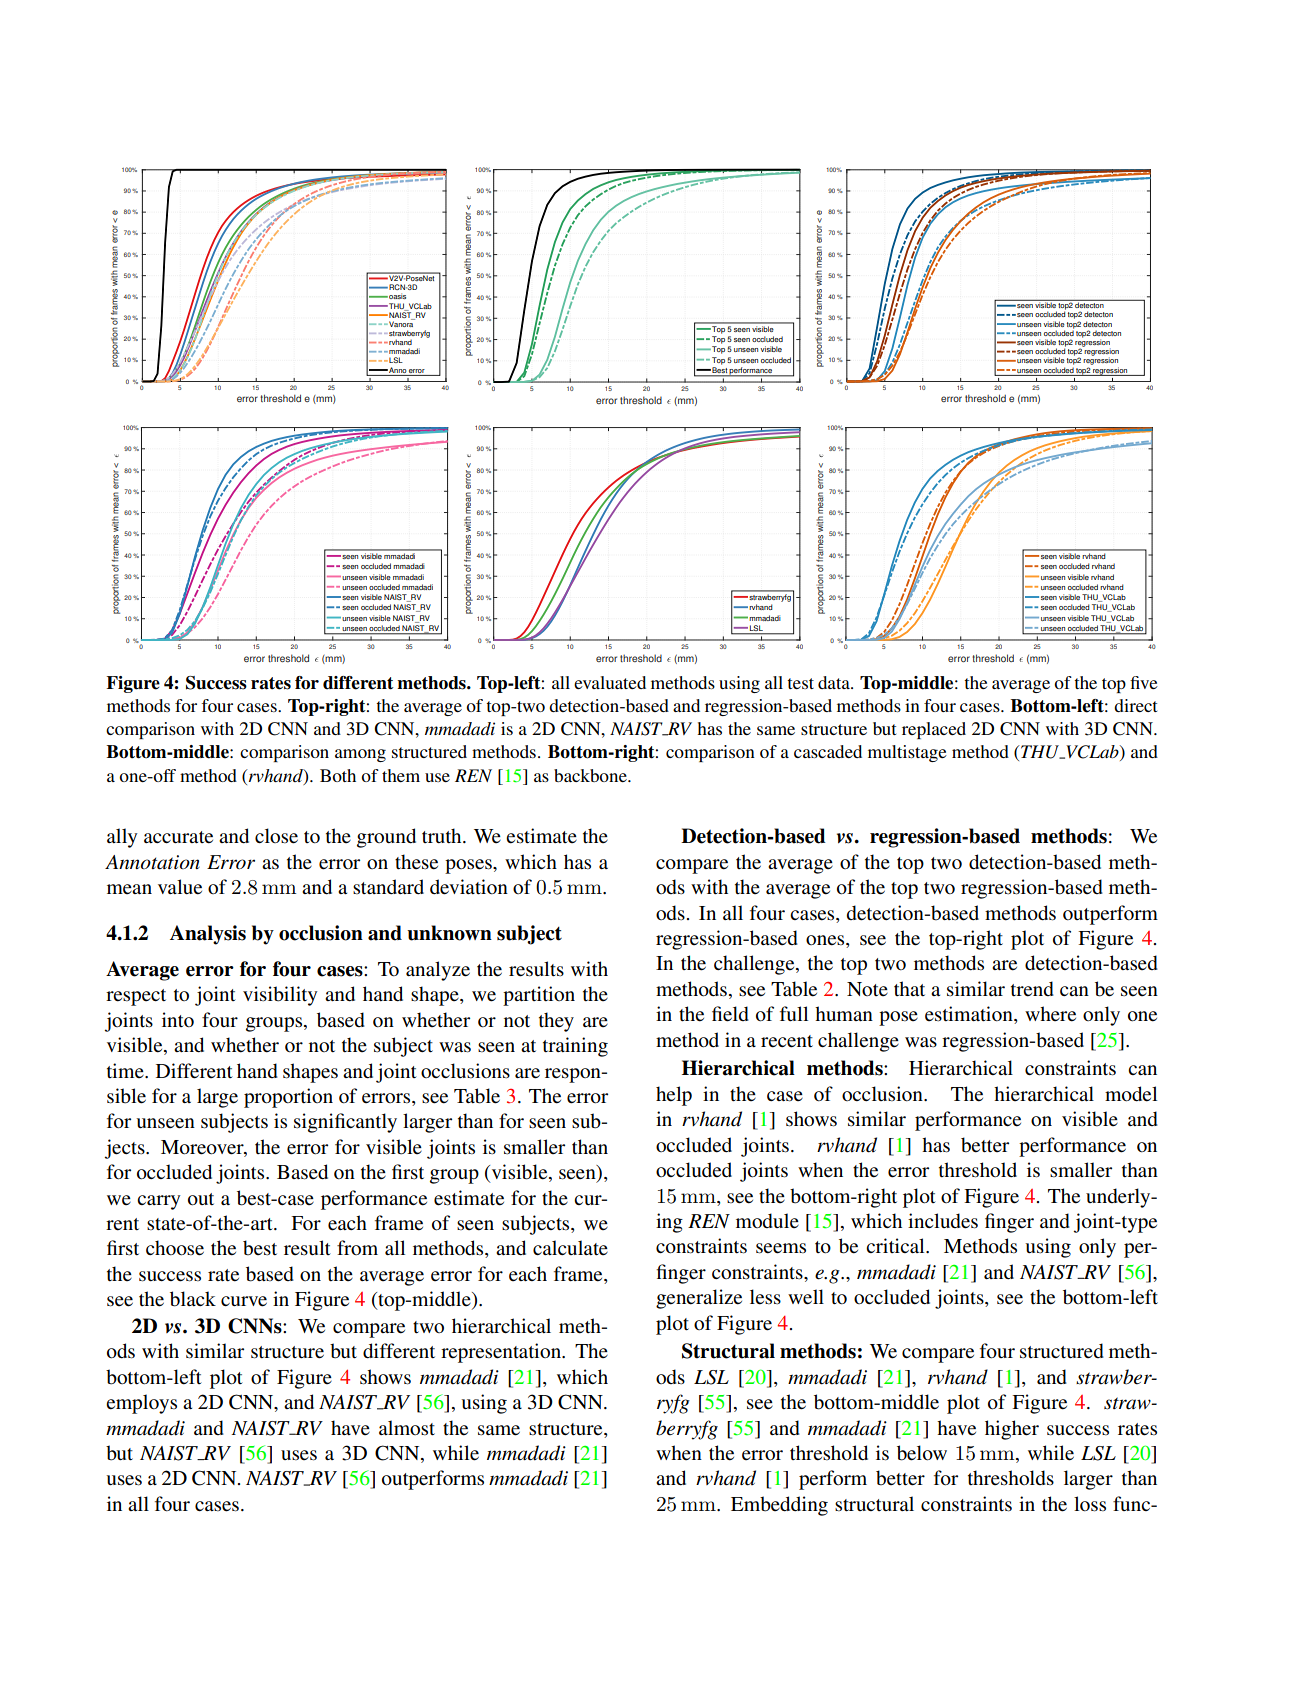  What do you see at coordinates (674, 1096) in the document?
I see `help` at bounding box center [674, 1096].
